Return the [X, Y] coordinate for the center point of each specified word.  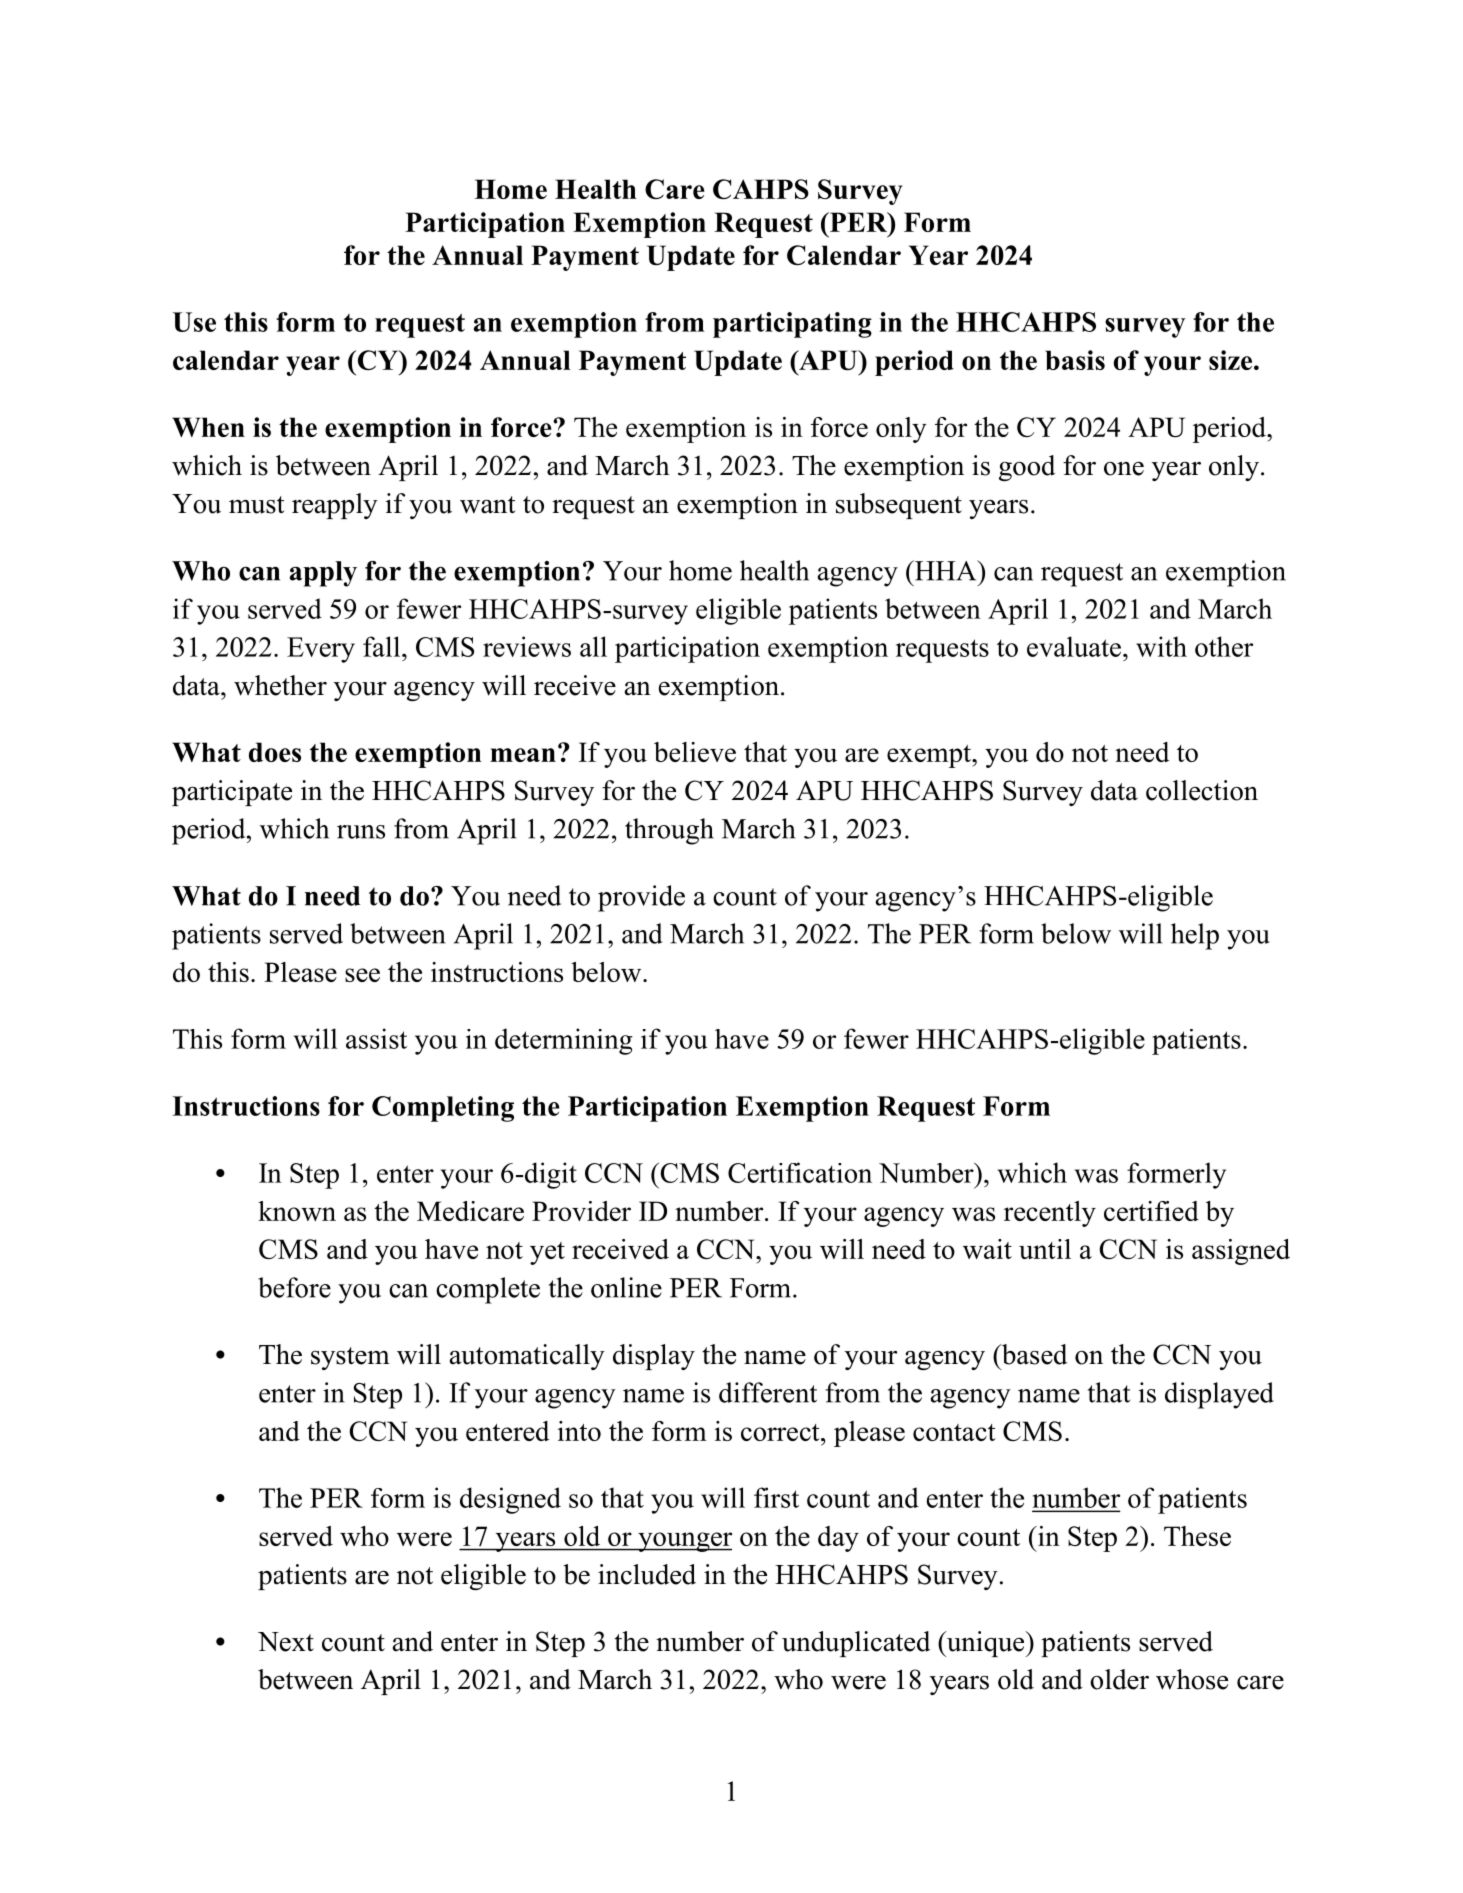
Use [194, 322]
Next [286, 1642]
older [1119, 1679]
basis [1075, 360]
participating [792, 325]
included [647, 1574]
